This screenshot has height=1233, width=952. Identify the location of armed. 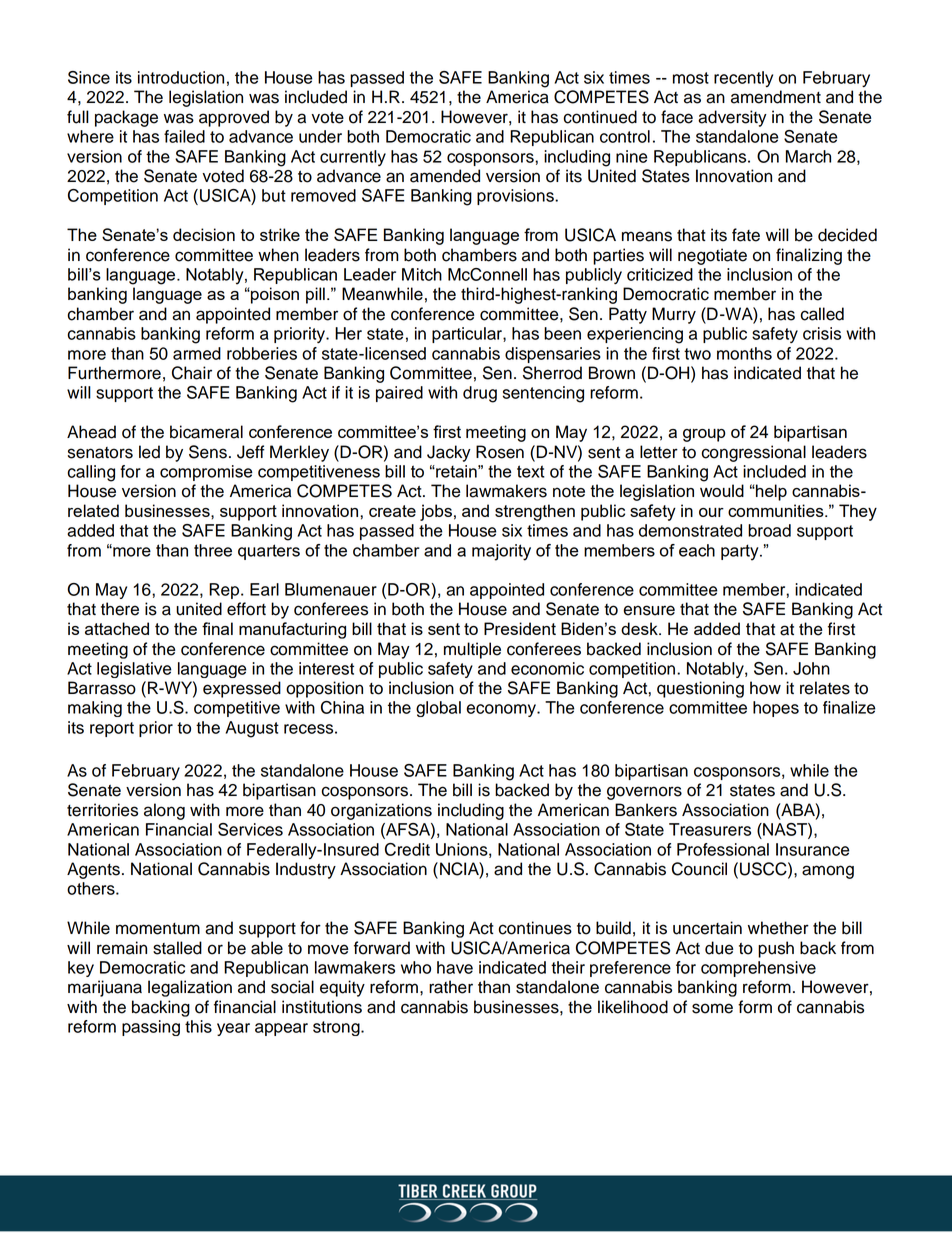
(197, 353).
